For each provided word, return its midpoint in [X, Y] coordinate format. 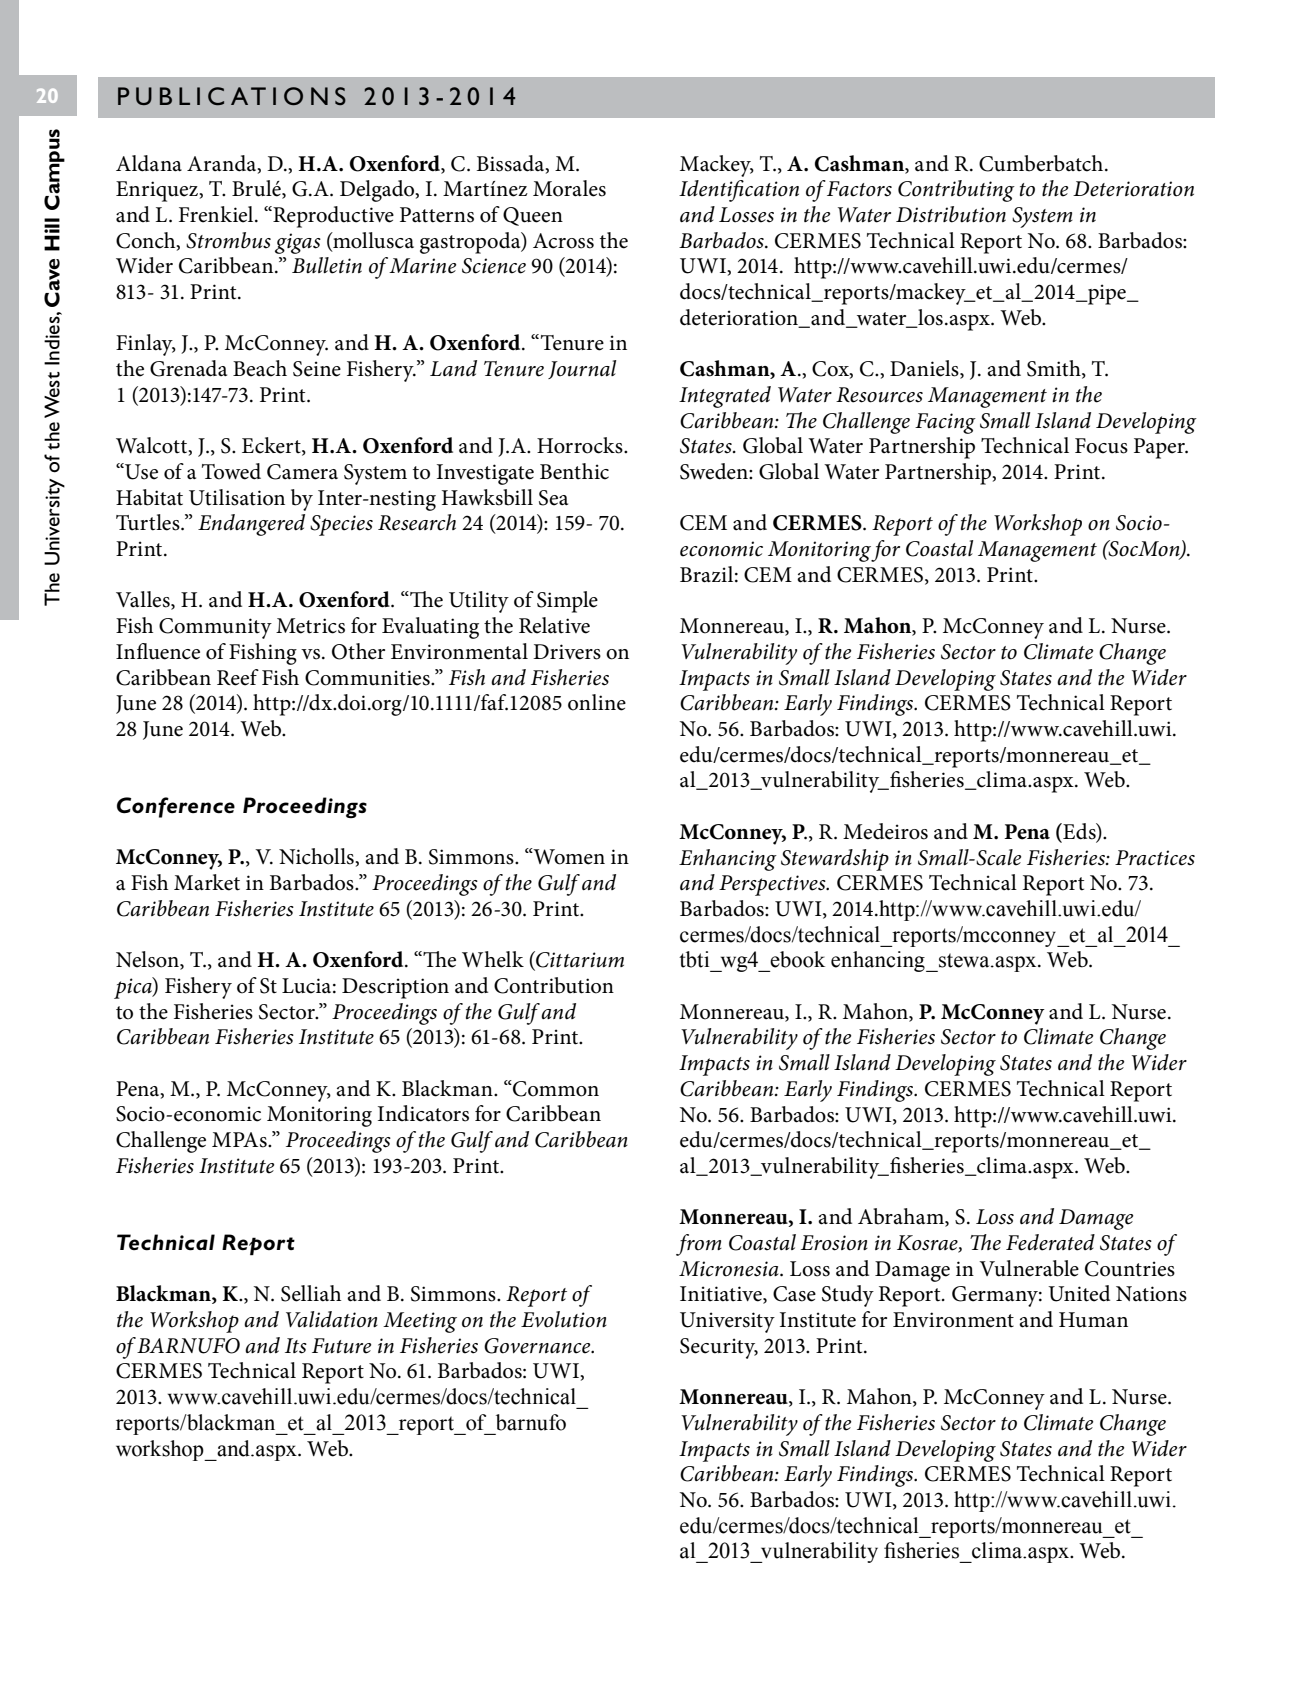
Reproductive [332, 217]
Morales [569, 188]
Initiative [722, 1295]
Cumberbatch [1042, 163]
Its [296, 1346]
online [597, 702]
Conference [176, 807]
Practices [1155, 858]
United [1079, 1293]
